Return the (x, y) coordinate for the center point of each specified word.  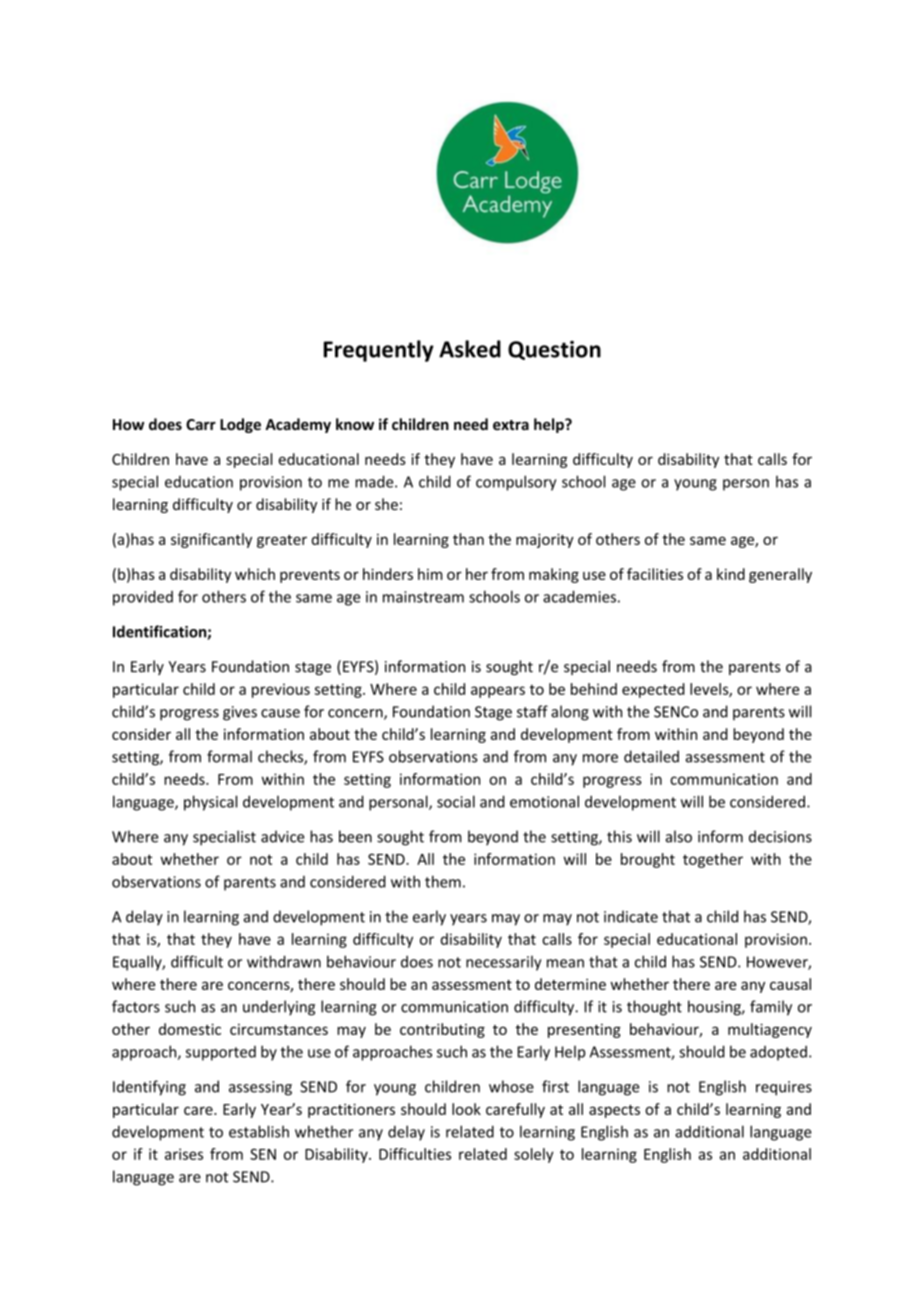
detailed (651, 756)
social (456, 801)
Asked (470, 349)
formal (229, 756)
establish (259, 1131)
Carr (201, 424)
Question (554, 350)
